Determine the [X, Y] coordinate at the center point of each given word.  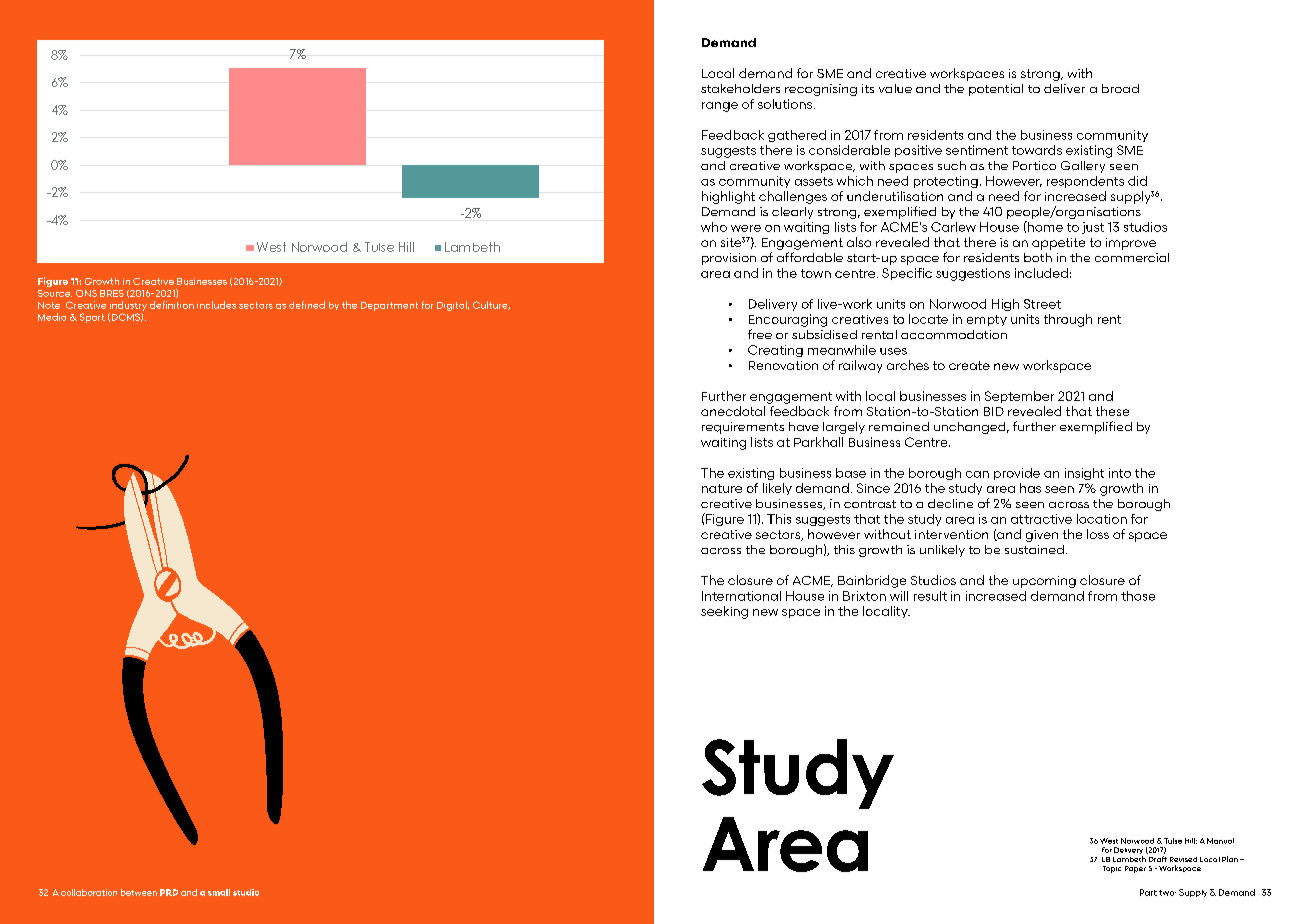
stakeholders [740, 88]
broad [1120, 88]
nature [722, 488]
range [720, 107]
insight [1084, 474]
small [219, 892]
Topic [1112, 869]
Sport [92, 318]
